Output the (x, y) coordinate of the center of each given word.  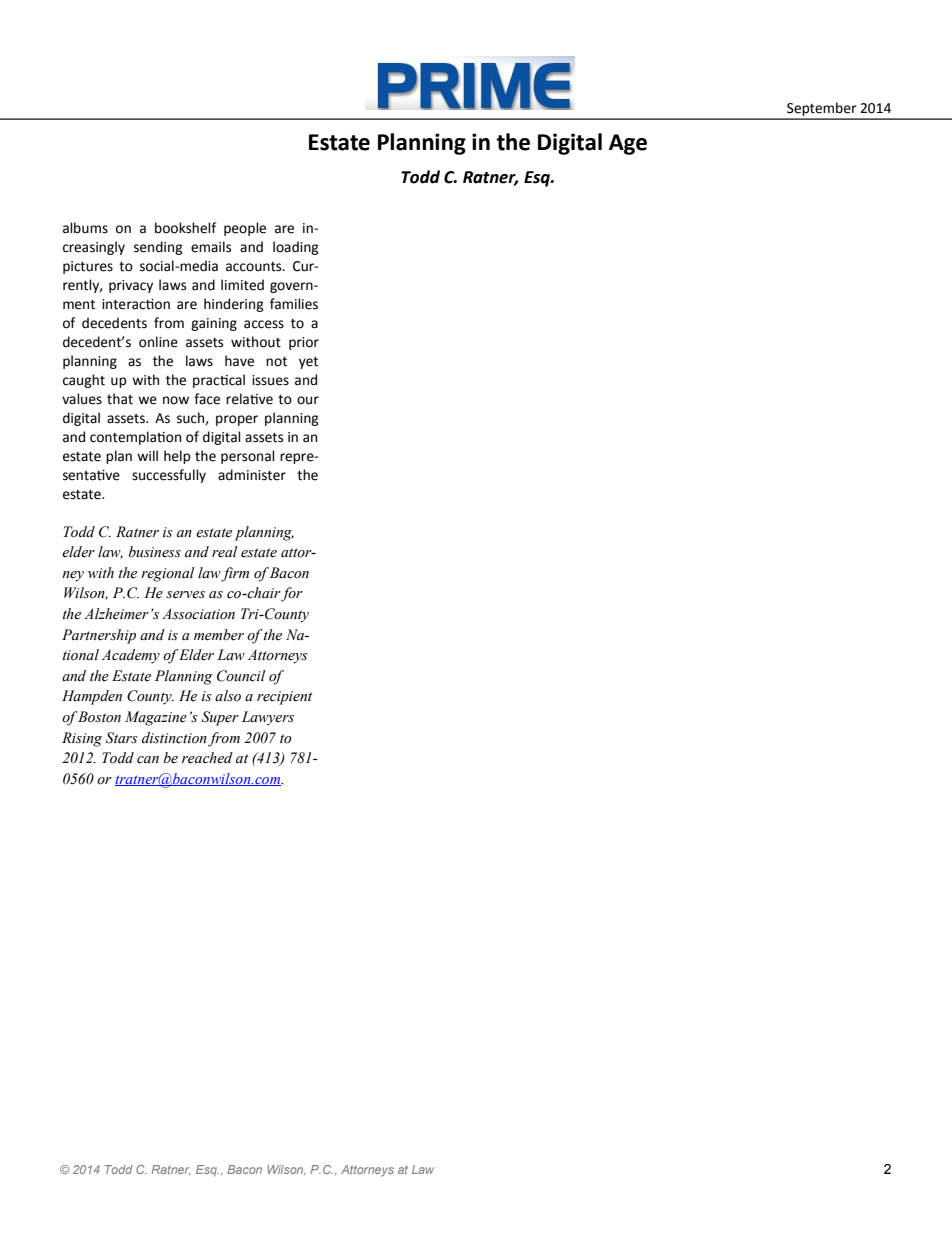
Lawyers (268, 718)
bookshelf (185, 228)
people (245, 229)
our (308, 400)
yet (308, 363)
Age (628, 144)
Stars (122, 738)
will (147, 455)
